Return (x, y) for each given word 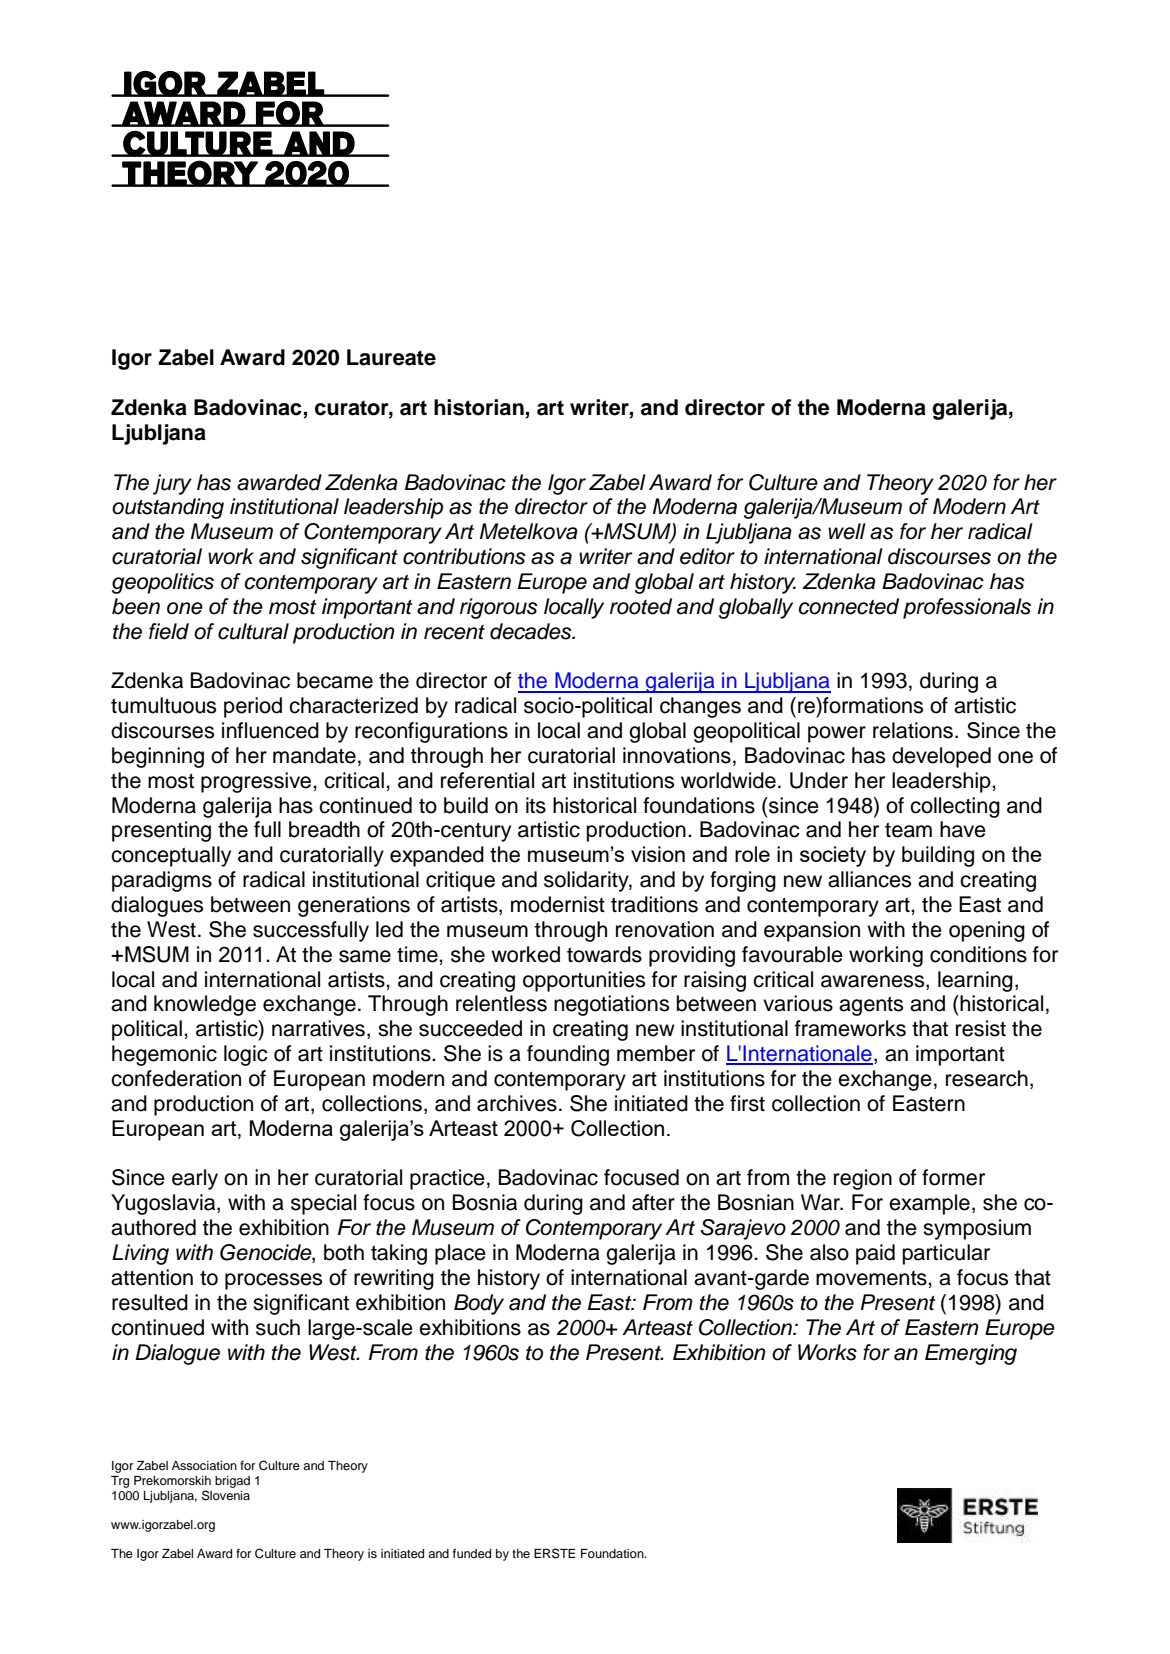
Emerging (971, 1354)
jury (172, 484)
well (847, 531)
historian (479, 407)
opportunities (584, 981)
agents (871, 1006)
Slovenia (226, 1495)
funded (472, 1553)
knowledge (205, 1005)
